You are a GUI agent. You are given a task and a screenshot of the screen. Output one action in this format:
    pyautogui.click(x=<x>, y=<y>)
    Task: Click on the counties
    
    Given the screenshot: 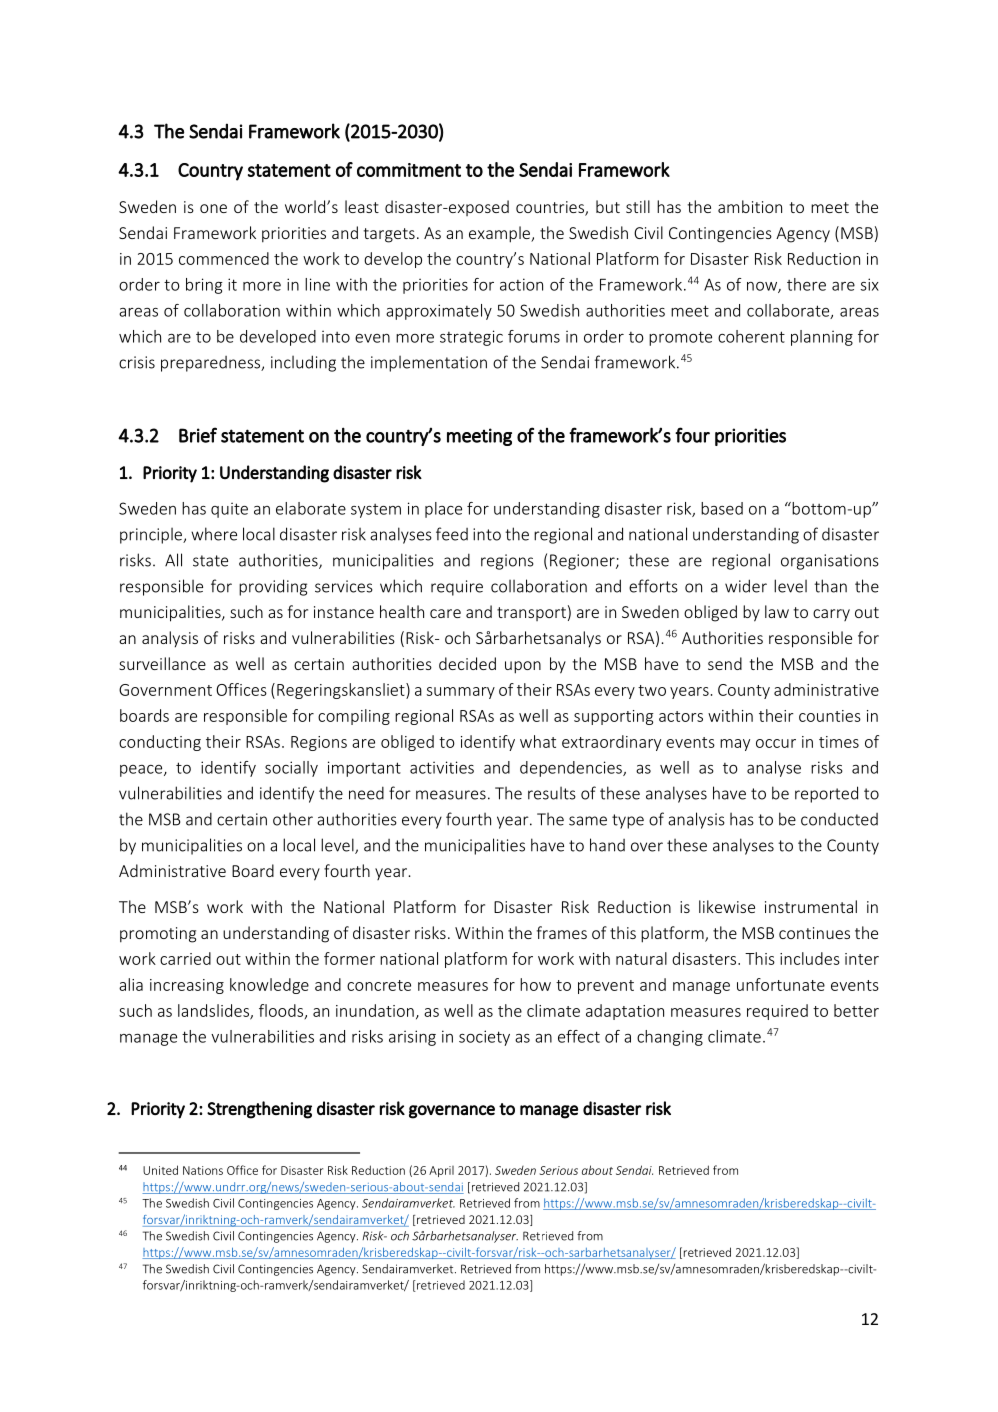 What is the action you would take?
    pyautogui.click(x=830, y=716)
